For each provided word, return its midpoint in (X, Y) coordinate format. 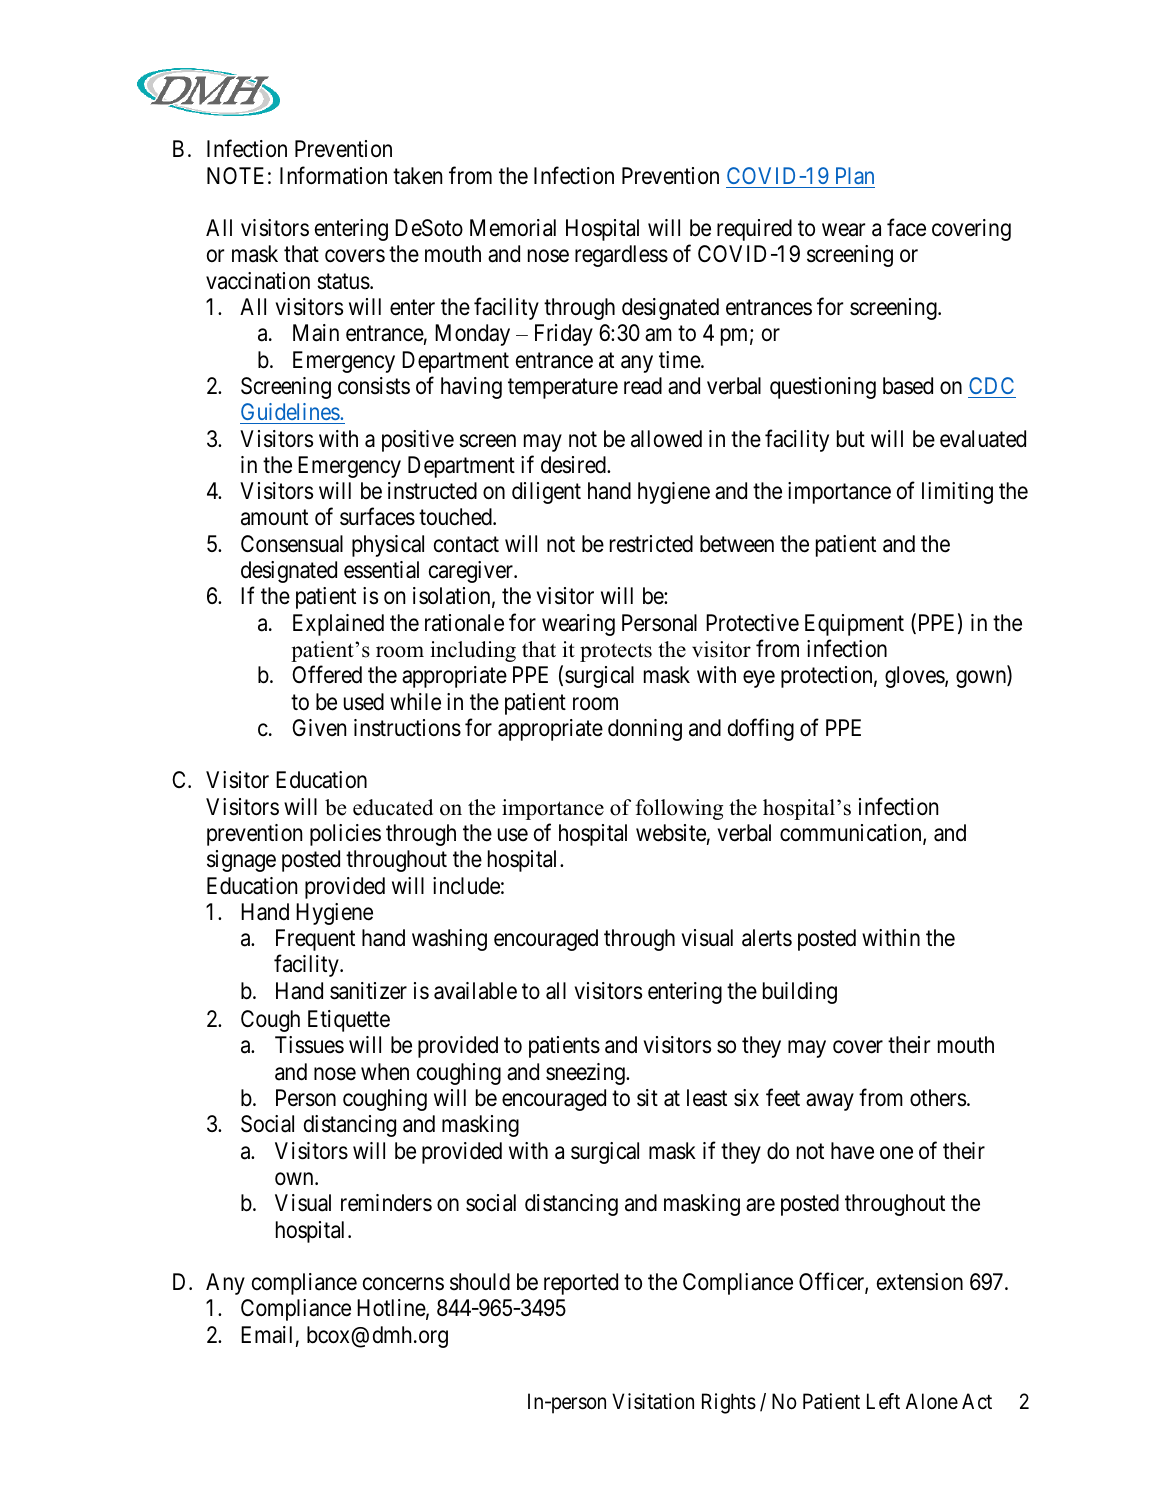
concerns (403, 1284)
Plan (855, 175)
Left (883, 1401)
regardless (621, 256)
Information (333, 175)
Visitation (653, 1401)
